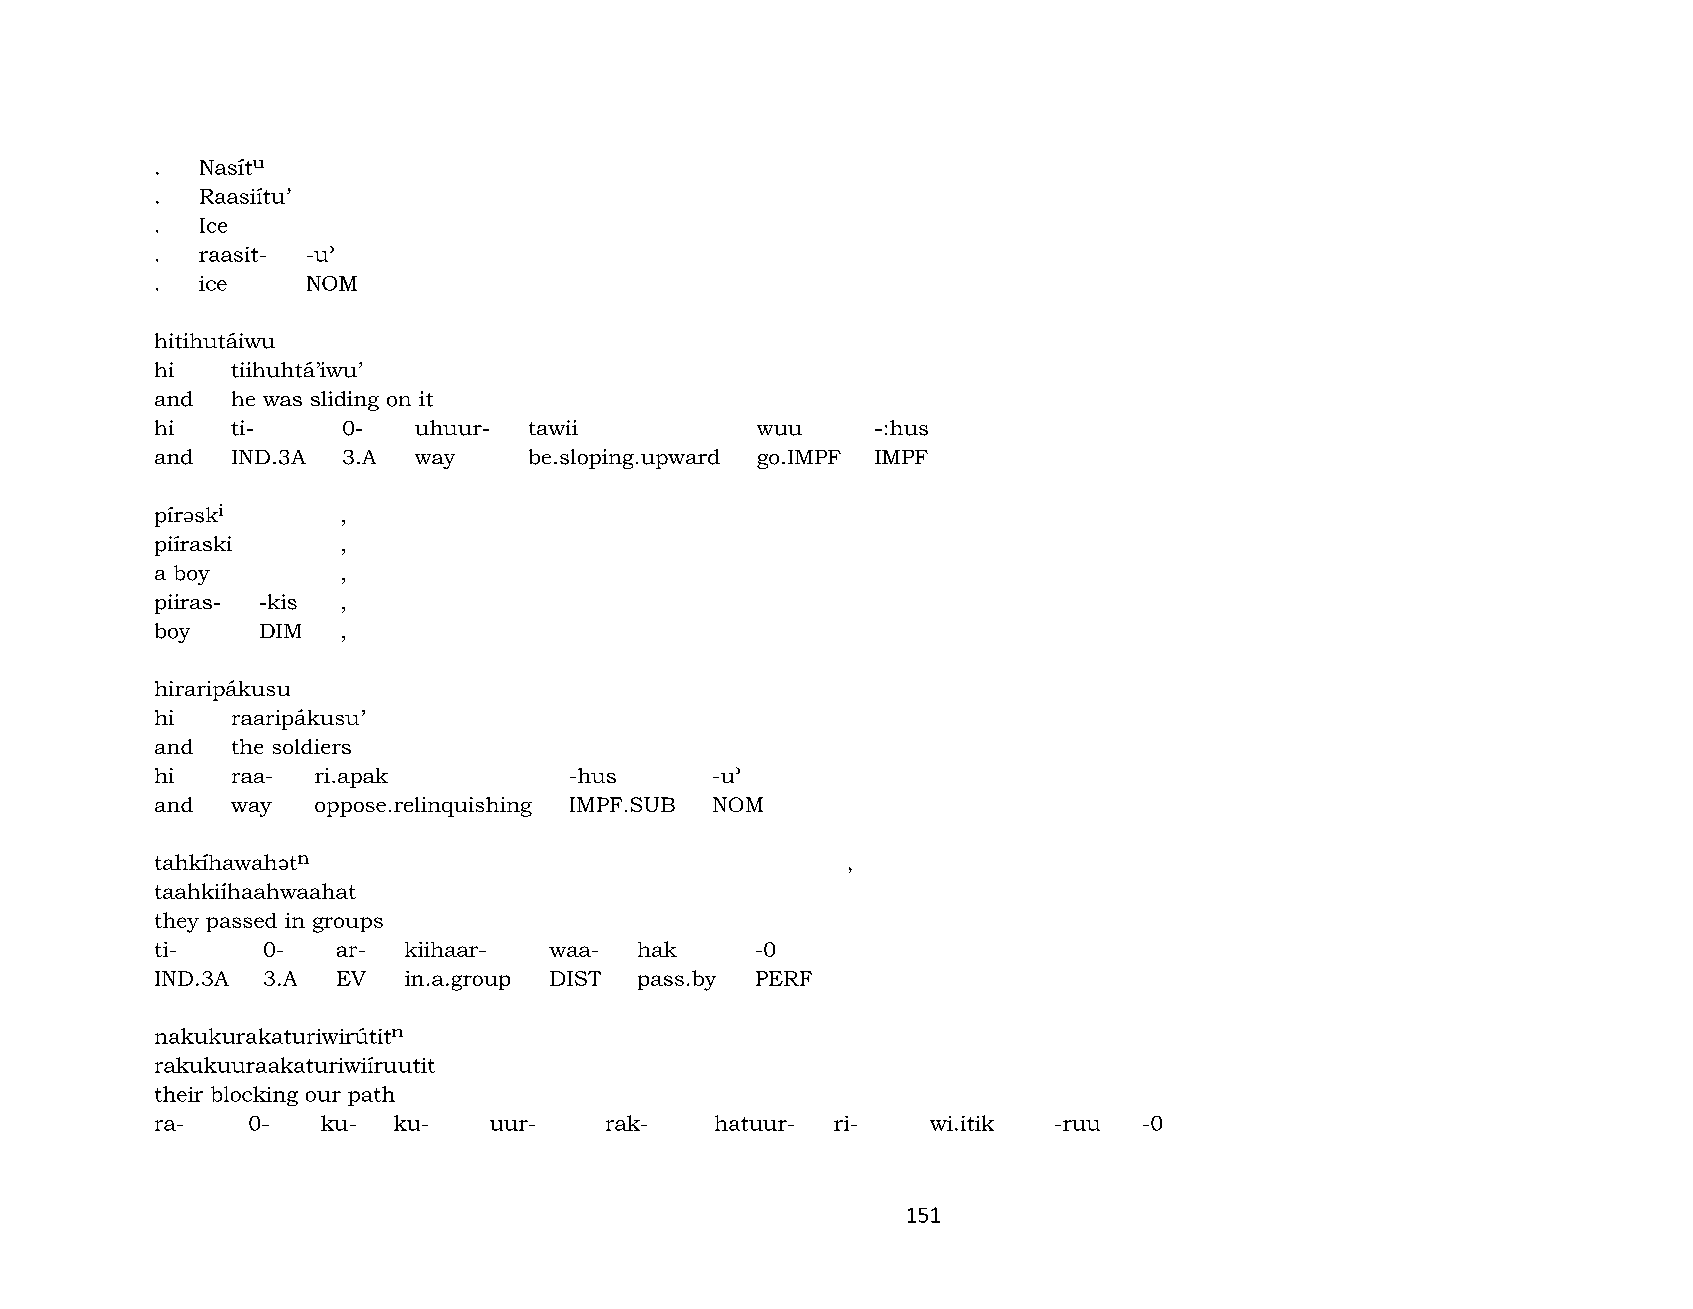  What do you see at coordinates (312, 746) in the screenshot?
I see `soldiers` at bounding box center [312, 746].
